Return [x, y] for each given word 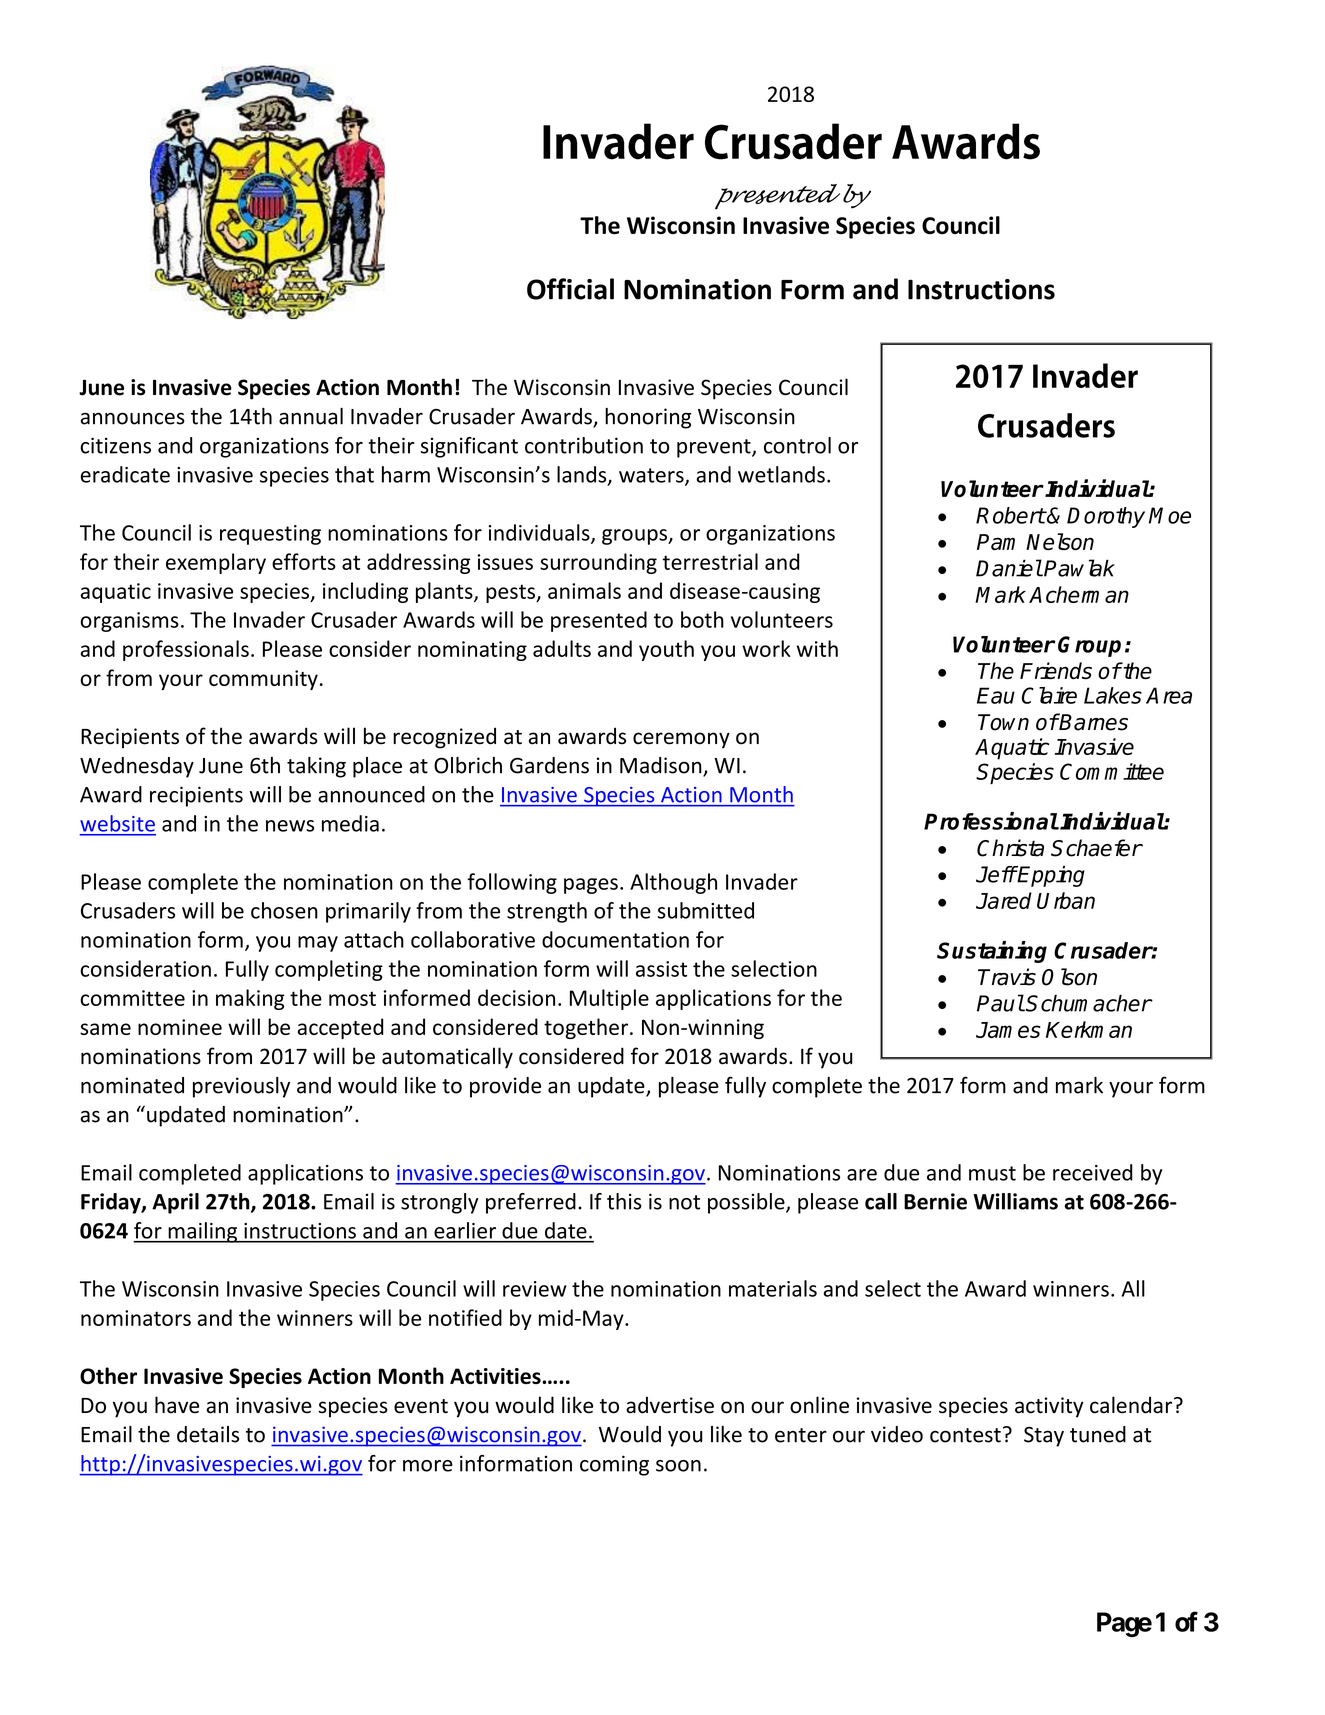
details [208, 1434]
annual [311, 416]
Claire [1049, 695]
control [797, 445]
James [1008, 1030]
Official [570, 289]
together [586, 1028]
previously [241, 1087]
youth [666, 650]
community [263, 680]
